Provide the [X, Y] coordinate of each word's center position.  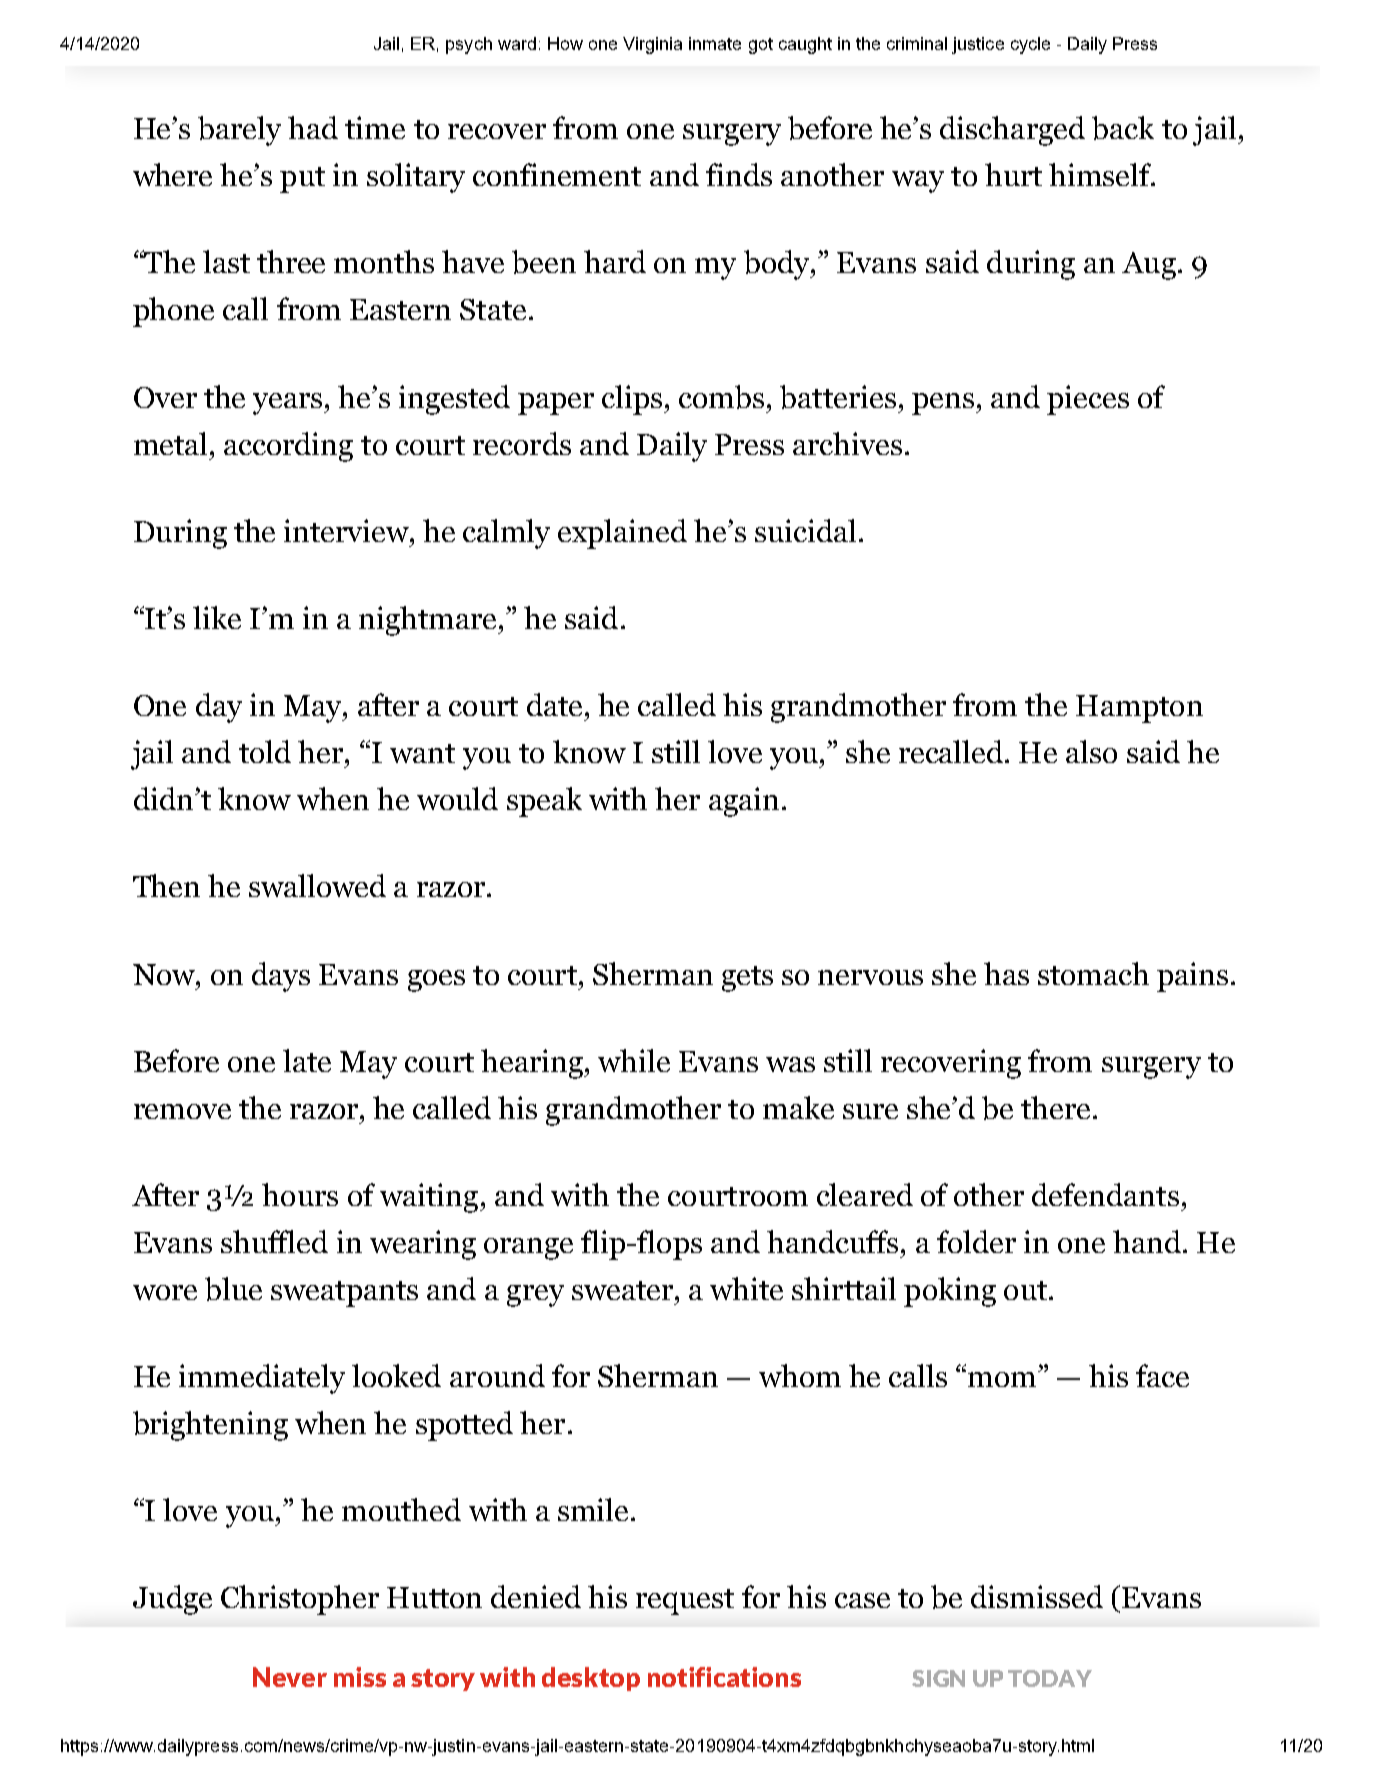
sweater [624, 1290]
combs [721, 397]
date [554, 704]
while [634, 1060]
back [1123, 128]
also [1091, 751]
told [265, 751]
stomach [1093, 973]
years [289, 404]
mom [1003, 1379]
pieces [1088, 400]
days [281, 977]
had [313, 127]
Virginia [652, 45]
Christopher [300, 1600]
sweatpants [344, 1294]
